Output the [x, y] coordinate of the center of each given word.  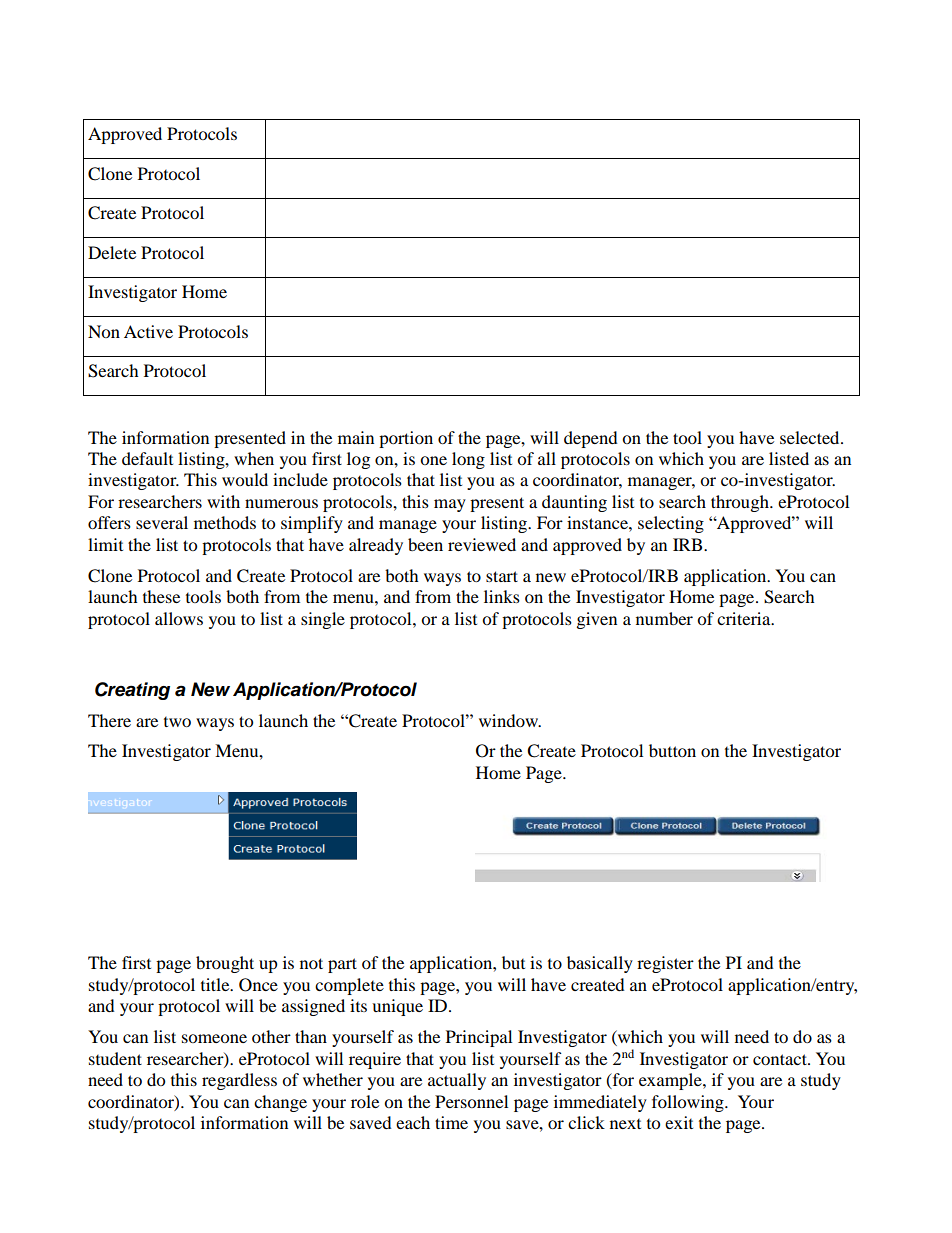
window [510, 720]
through [741, 503]
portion [406, 439]
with [223, 501]
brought [225, 964]
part [342, 965]
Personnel [471, 1101]
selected [811, 437]
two [177, 722]
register [665, 964]
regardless [239, 1081]
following [689, 1103]
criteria [745, 618]
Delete [112, 252]
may [450, 505]
